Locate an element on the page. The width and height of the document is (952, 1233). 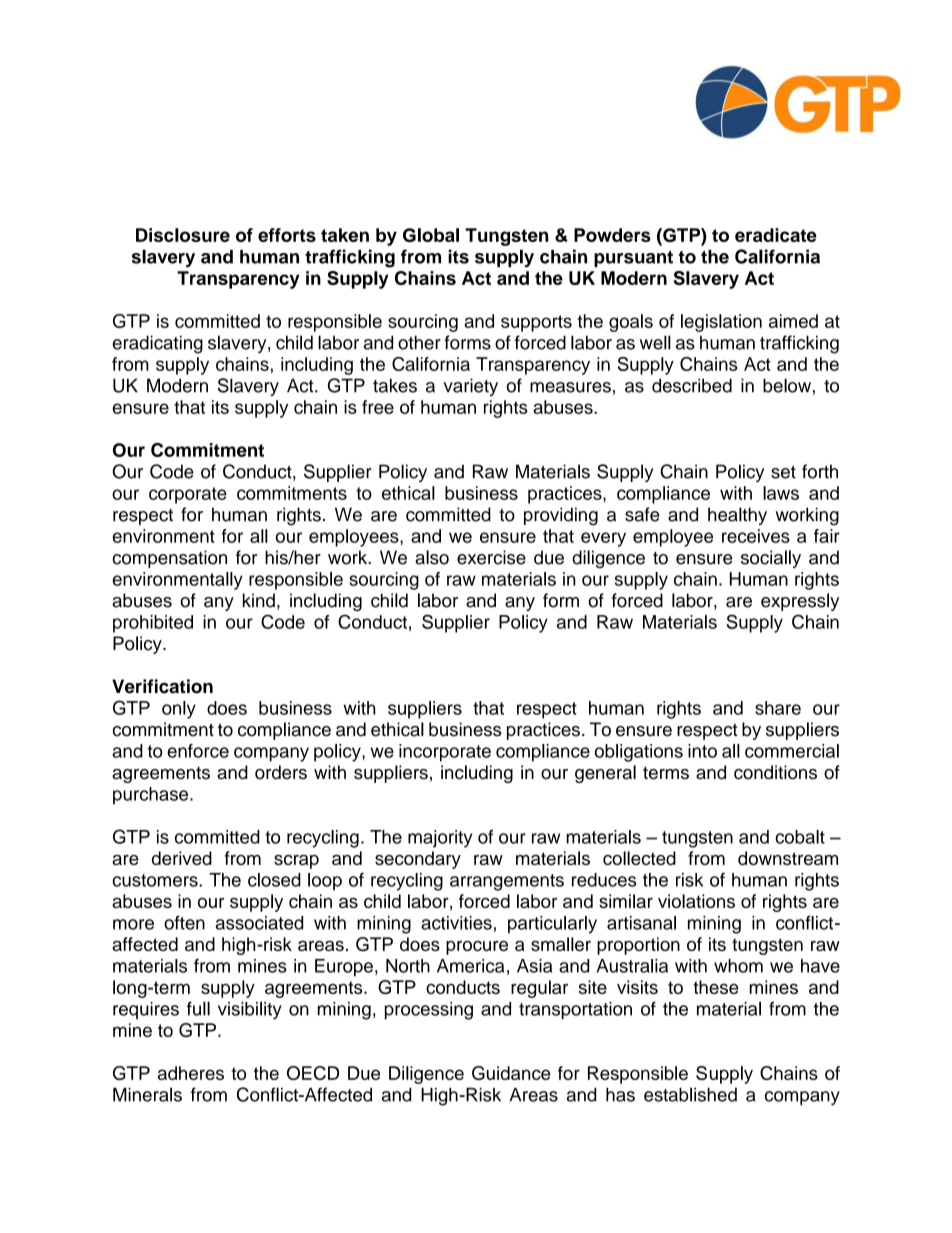
Guidance is located at coordinates (511, 1073).
